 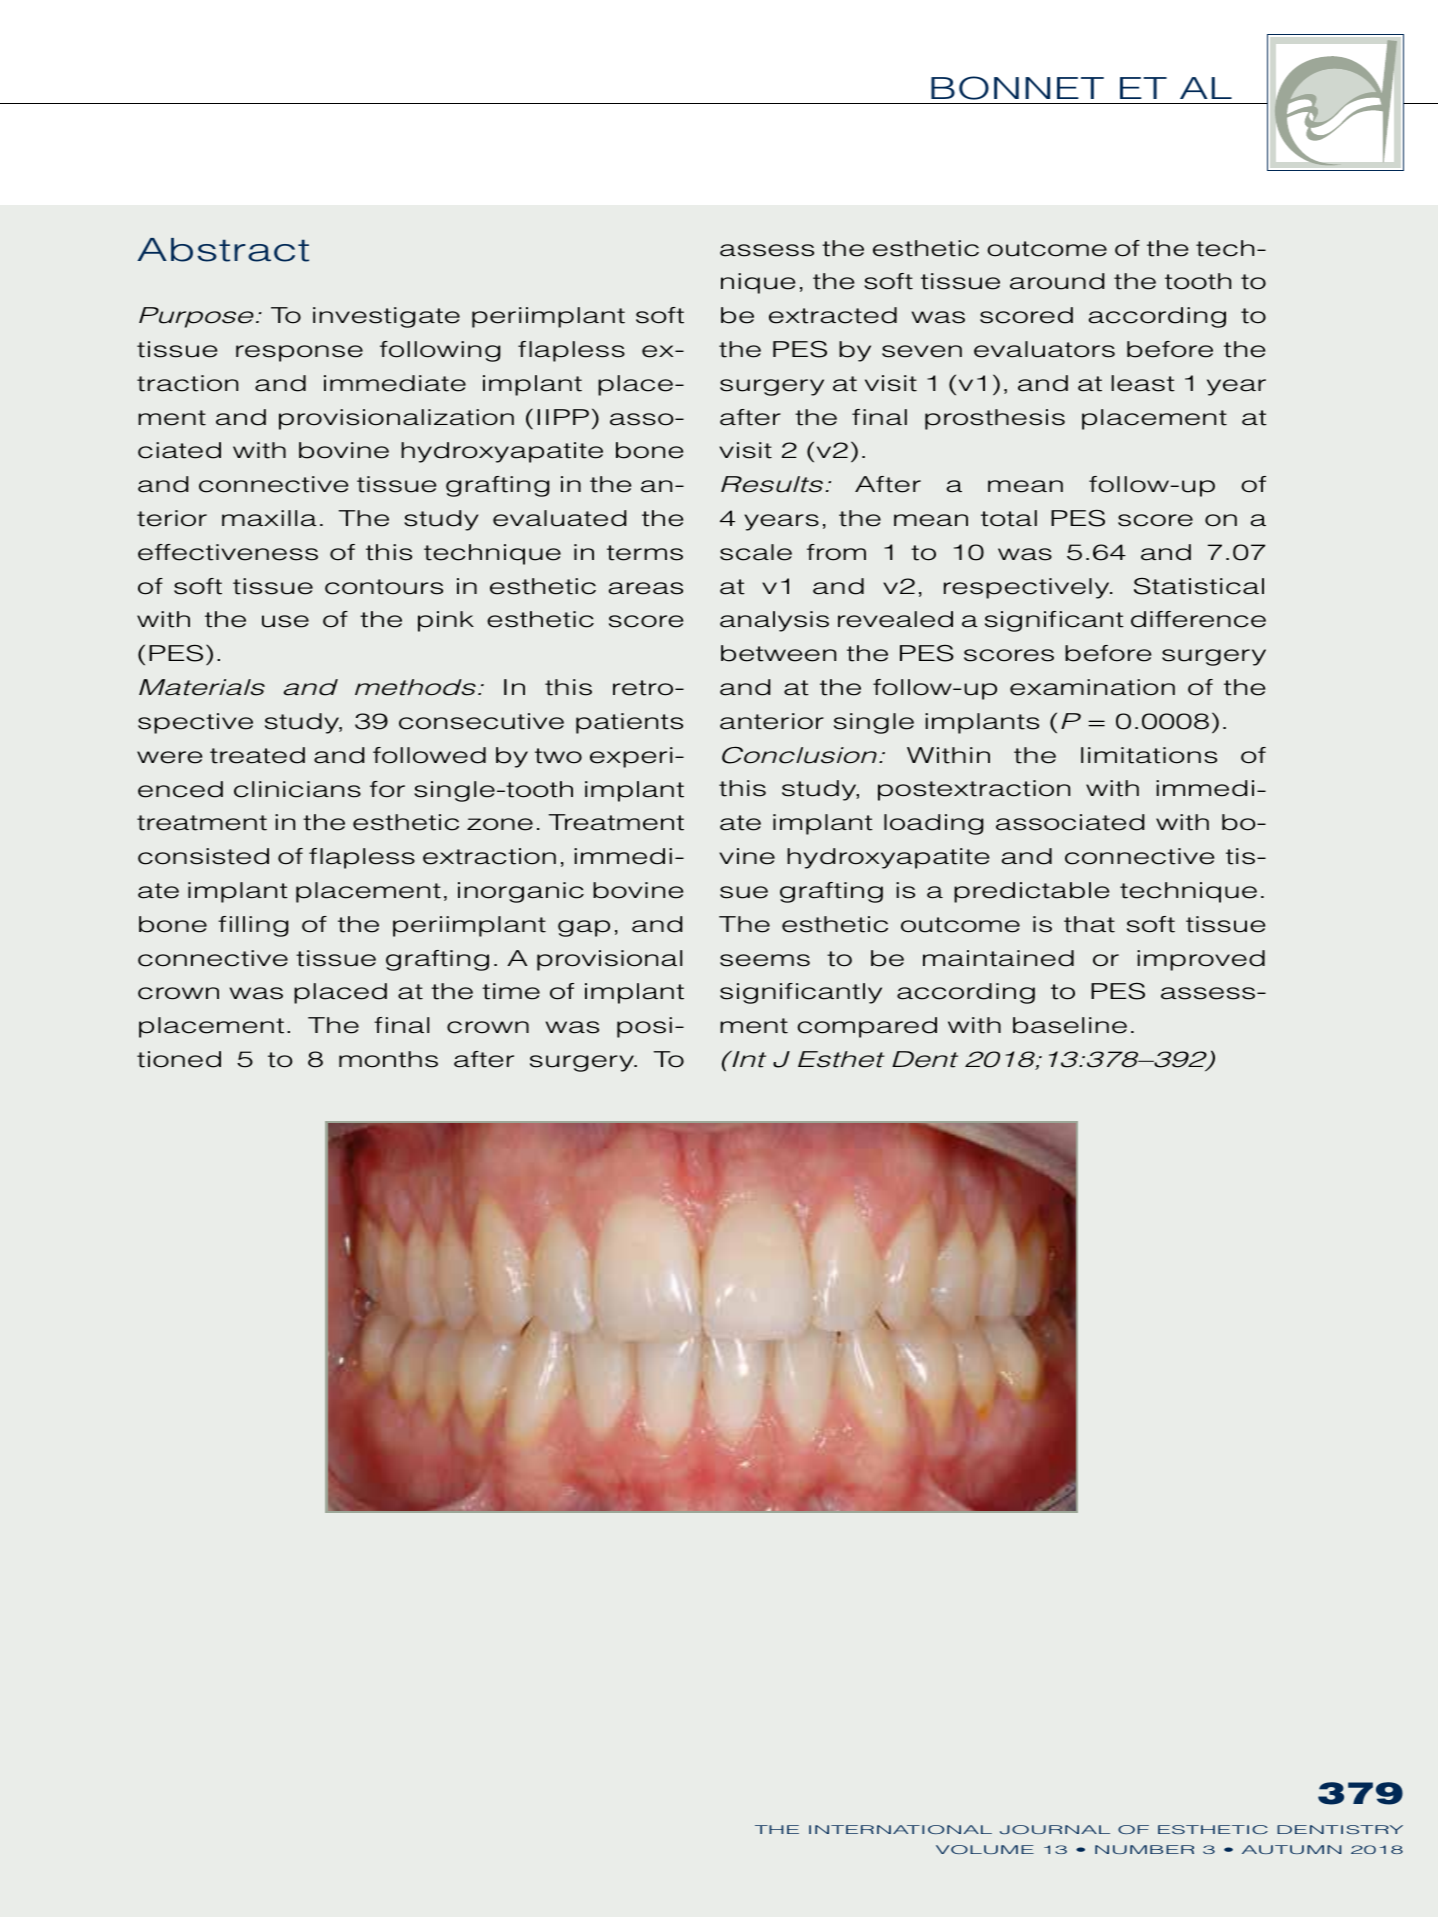 What do you see at coordinates (833, 315) in the image?
I see `extracted` at bounding box center [833, 315].
